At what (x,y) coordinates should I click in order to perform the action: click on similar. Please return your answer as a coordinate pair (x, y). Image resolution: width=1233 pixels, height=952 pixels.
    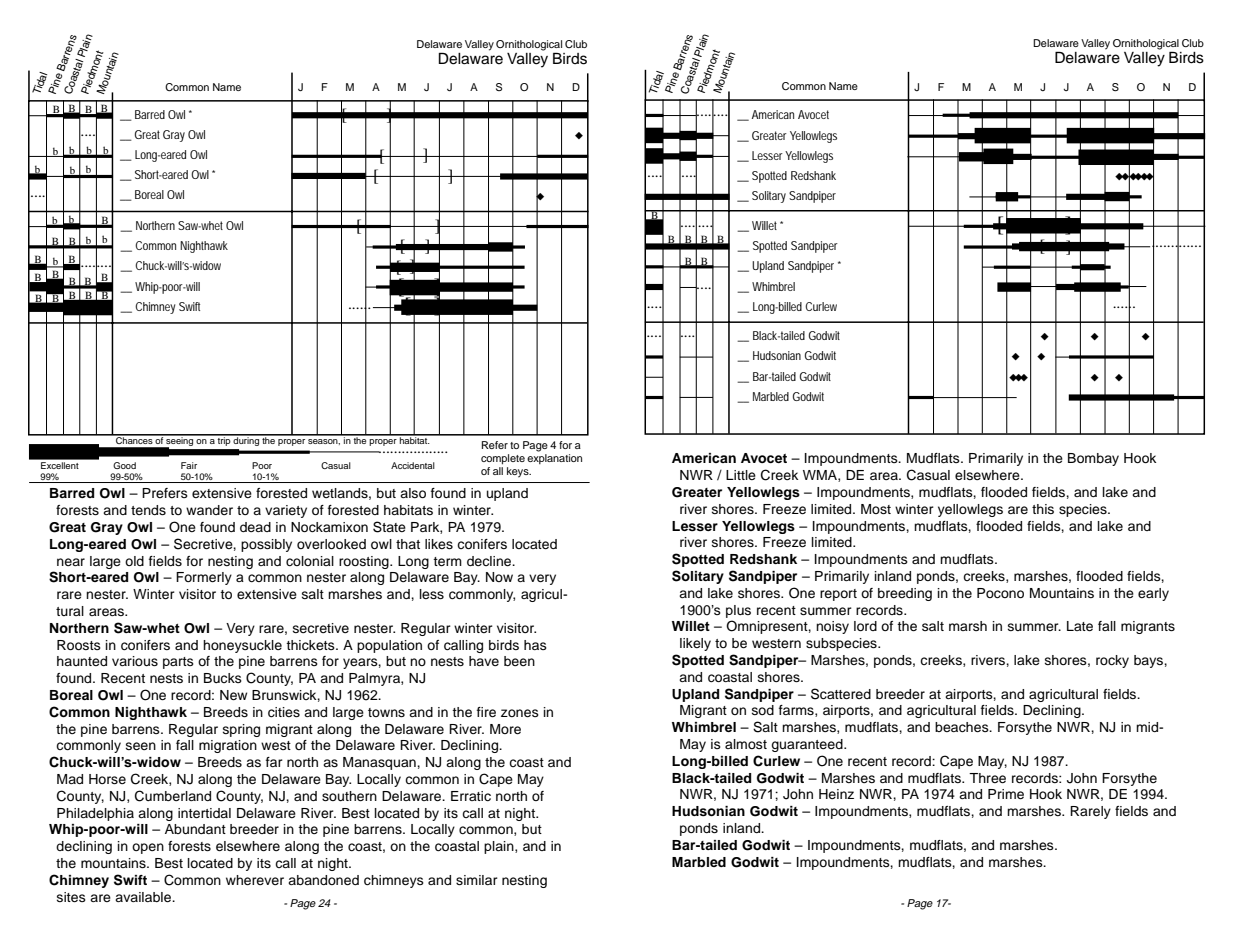
    Looking at the image, I should click on (477, 880).
